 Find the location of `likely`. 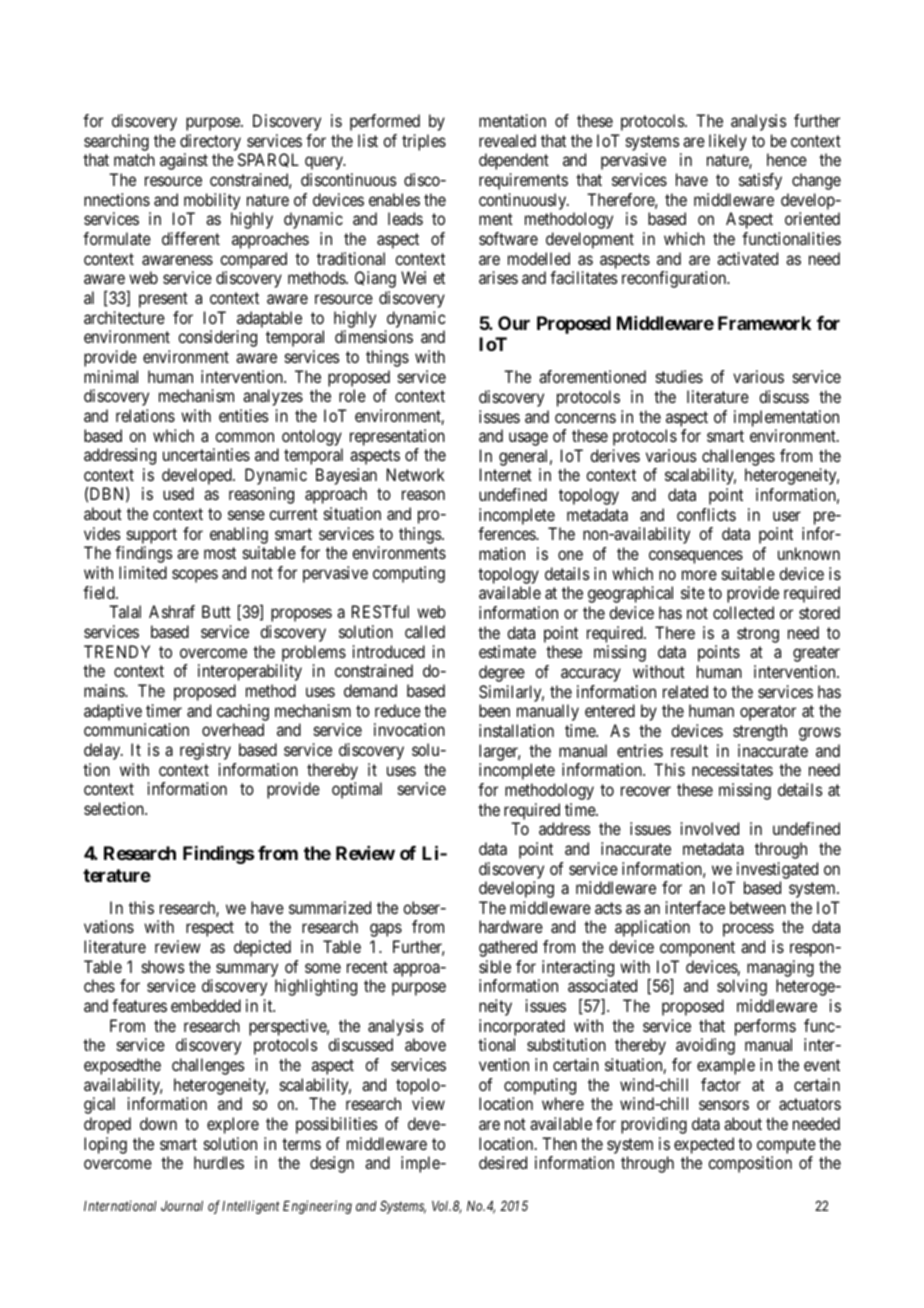

likely is located at coordinates (728, 142).
